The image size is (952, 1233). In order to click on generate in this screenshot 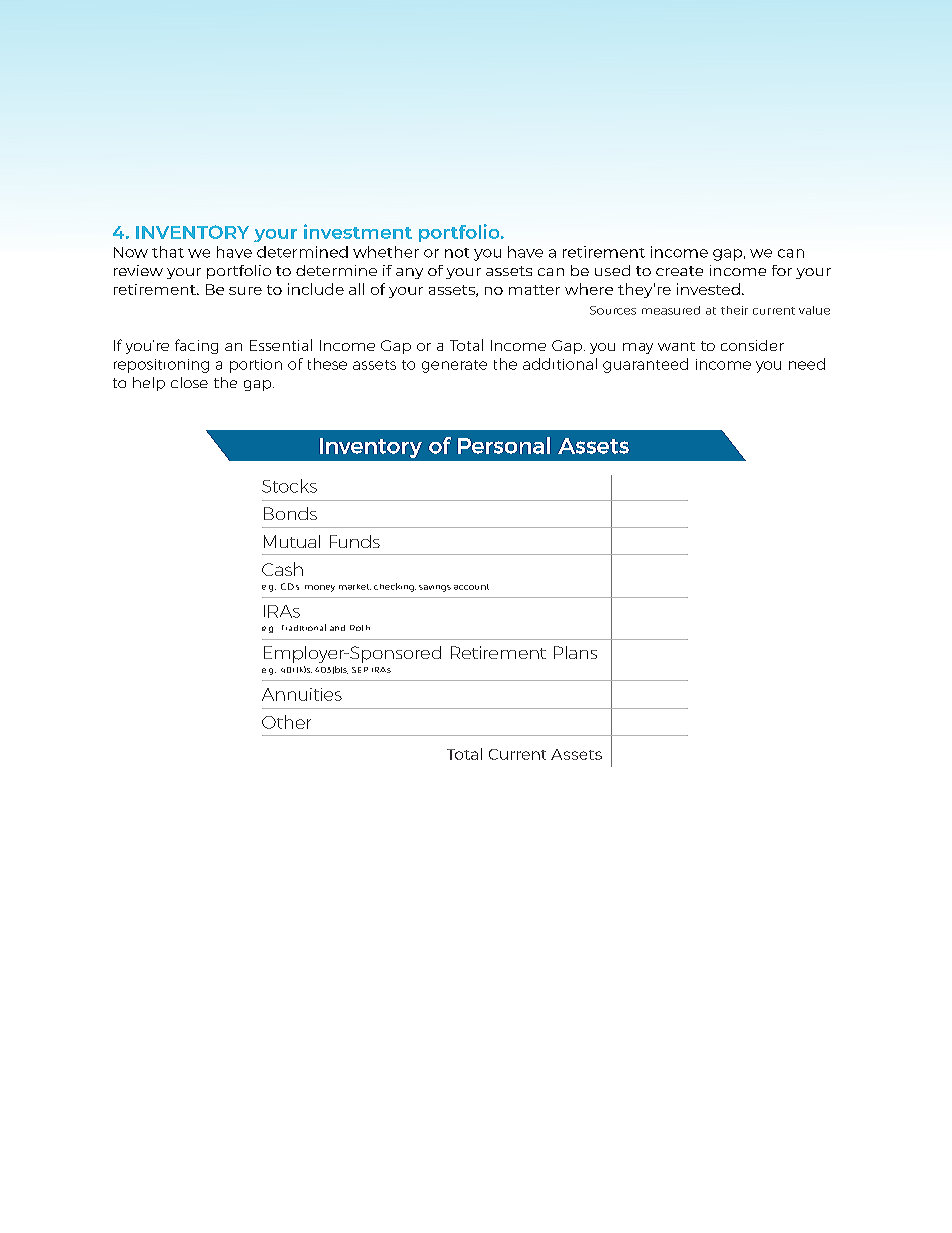, I will do `click(454, 366)`.
